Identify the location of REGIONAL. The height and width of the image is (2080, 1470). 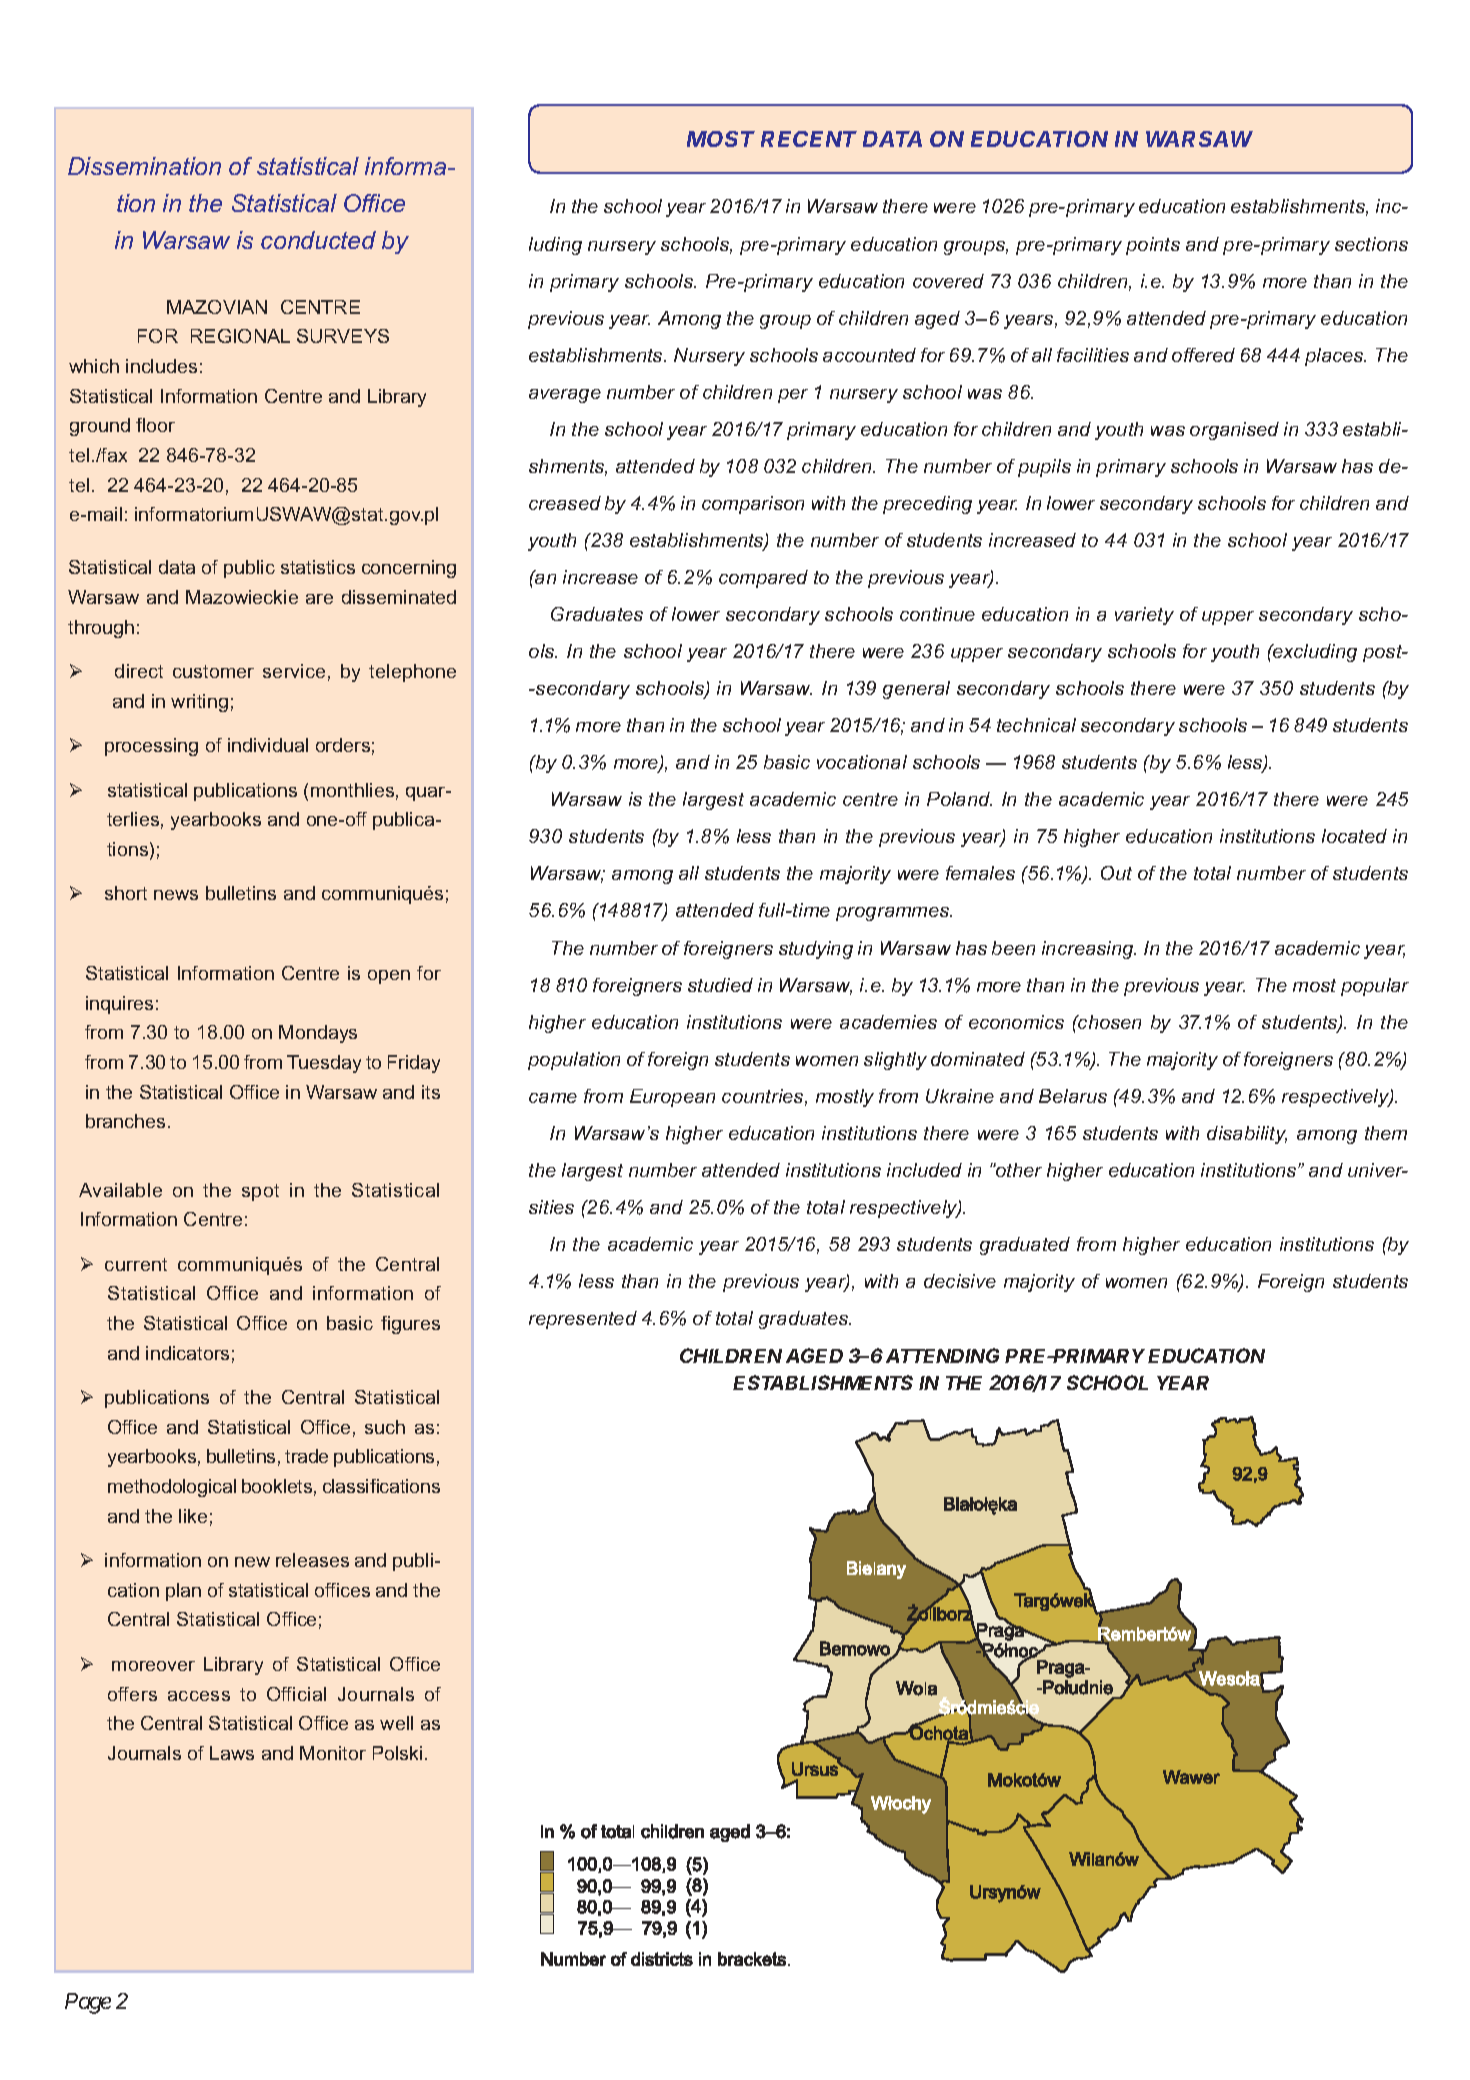
(240, 336).
